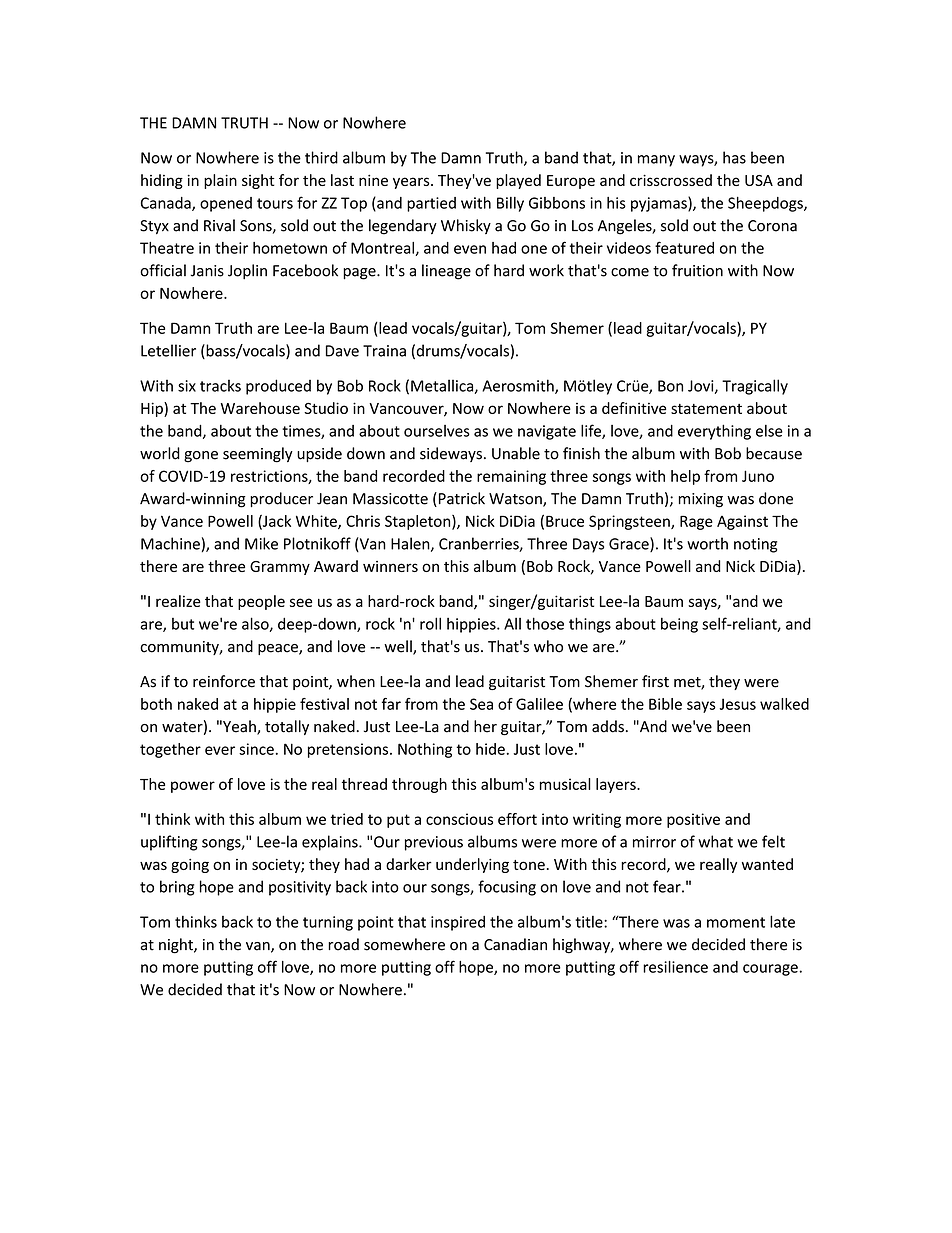 This document has height=1233, width=952. What do you see at coordinates (458, 923) in the document?
I see `inspired` at bounding box center [458, 923].
